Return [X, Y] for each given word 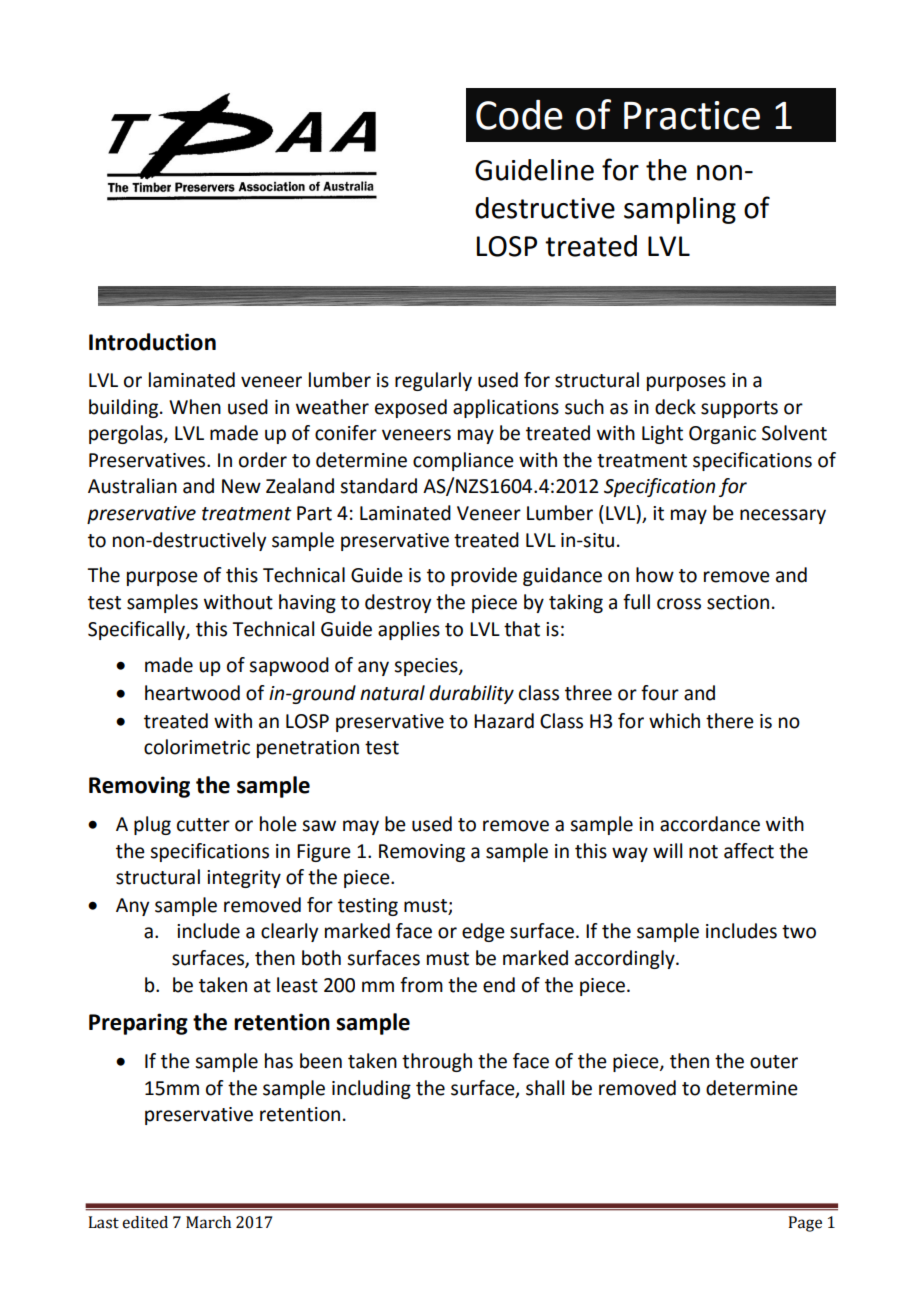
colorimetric [197, 747]
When [195, 407]
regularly [433, 381]
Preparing [138, 1024]
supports [739, 409]
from [421, 985]
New [241, 486]
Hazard [504, 721]
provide [484, 576]
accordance [710, 824]
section [738, 602]
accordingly [626, 959]
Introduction [152, 342]
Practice [692, 115]
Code [519, 115]
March [208, 1222]
